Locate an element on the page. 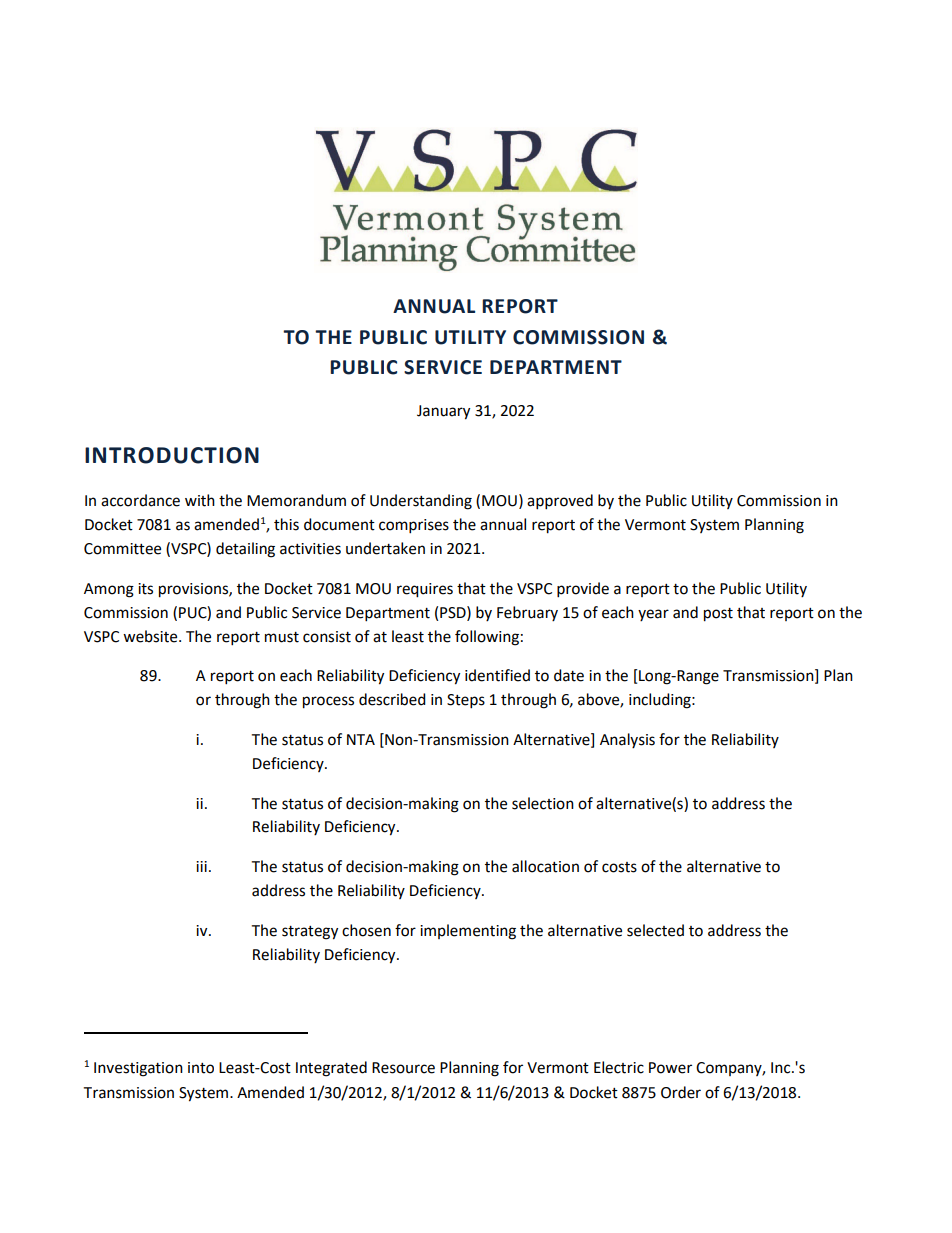 The width and height of the page is (952, 1233). its is located at coordinates (145, 589).
